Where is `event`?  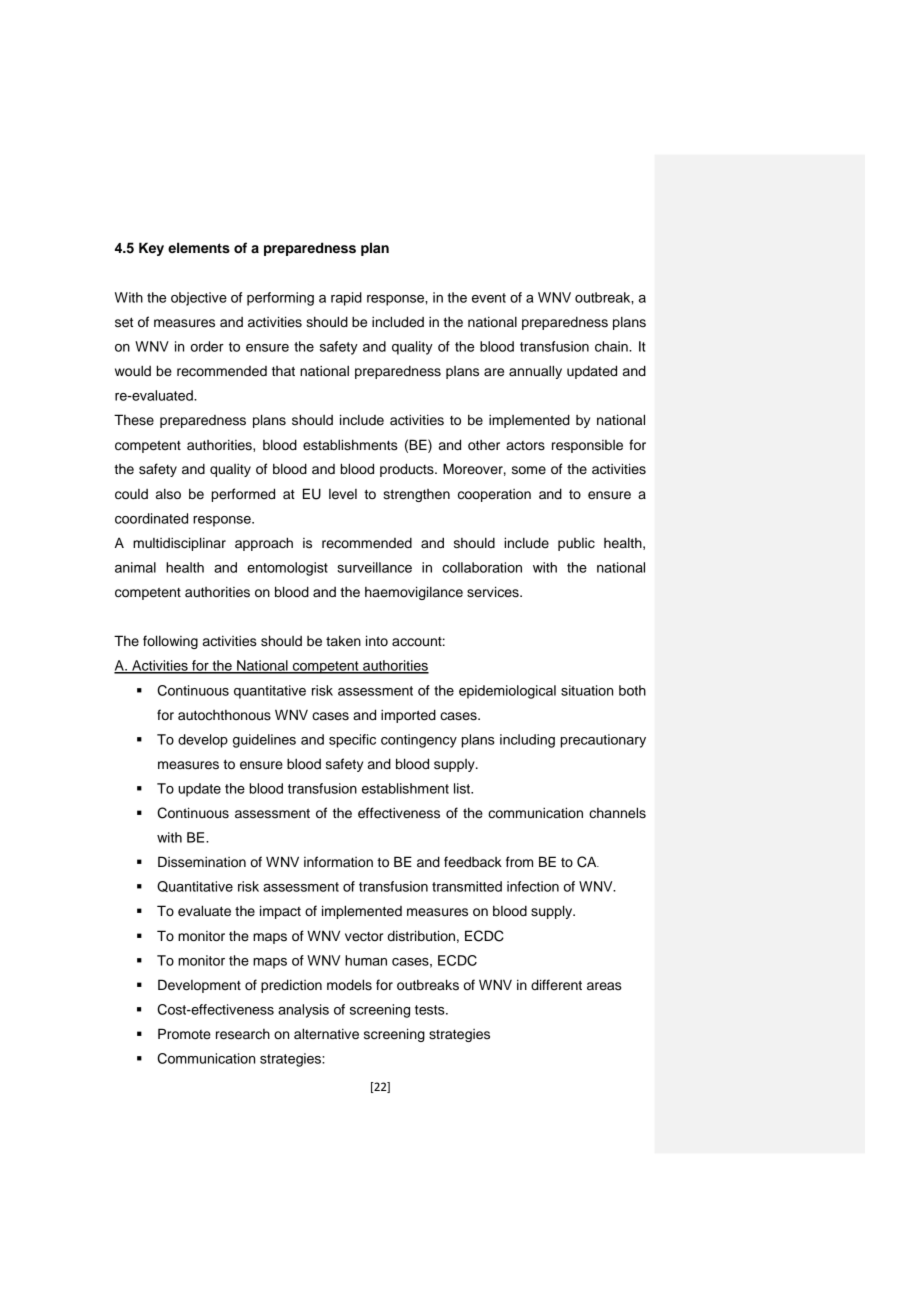
event is located at coordinates (489, 298).
